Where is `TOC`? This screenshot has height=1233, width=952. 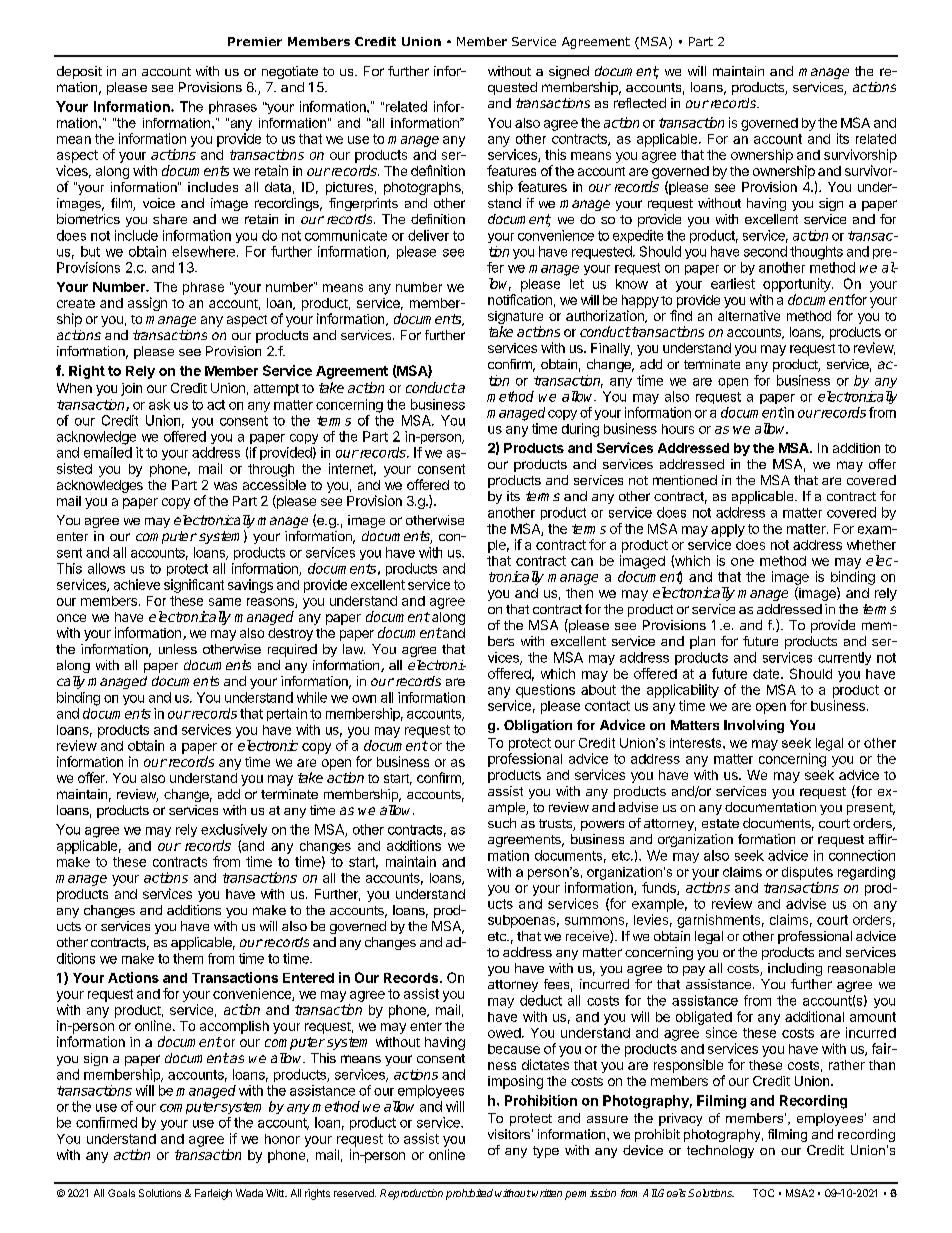
TOC is located at coordinates (763, 1193).
